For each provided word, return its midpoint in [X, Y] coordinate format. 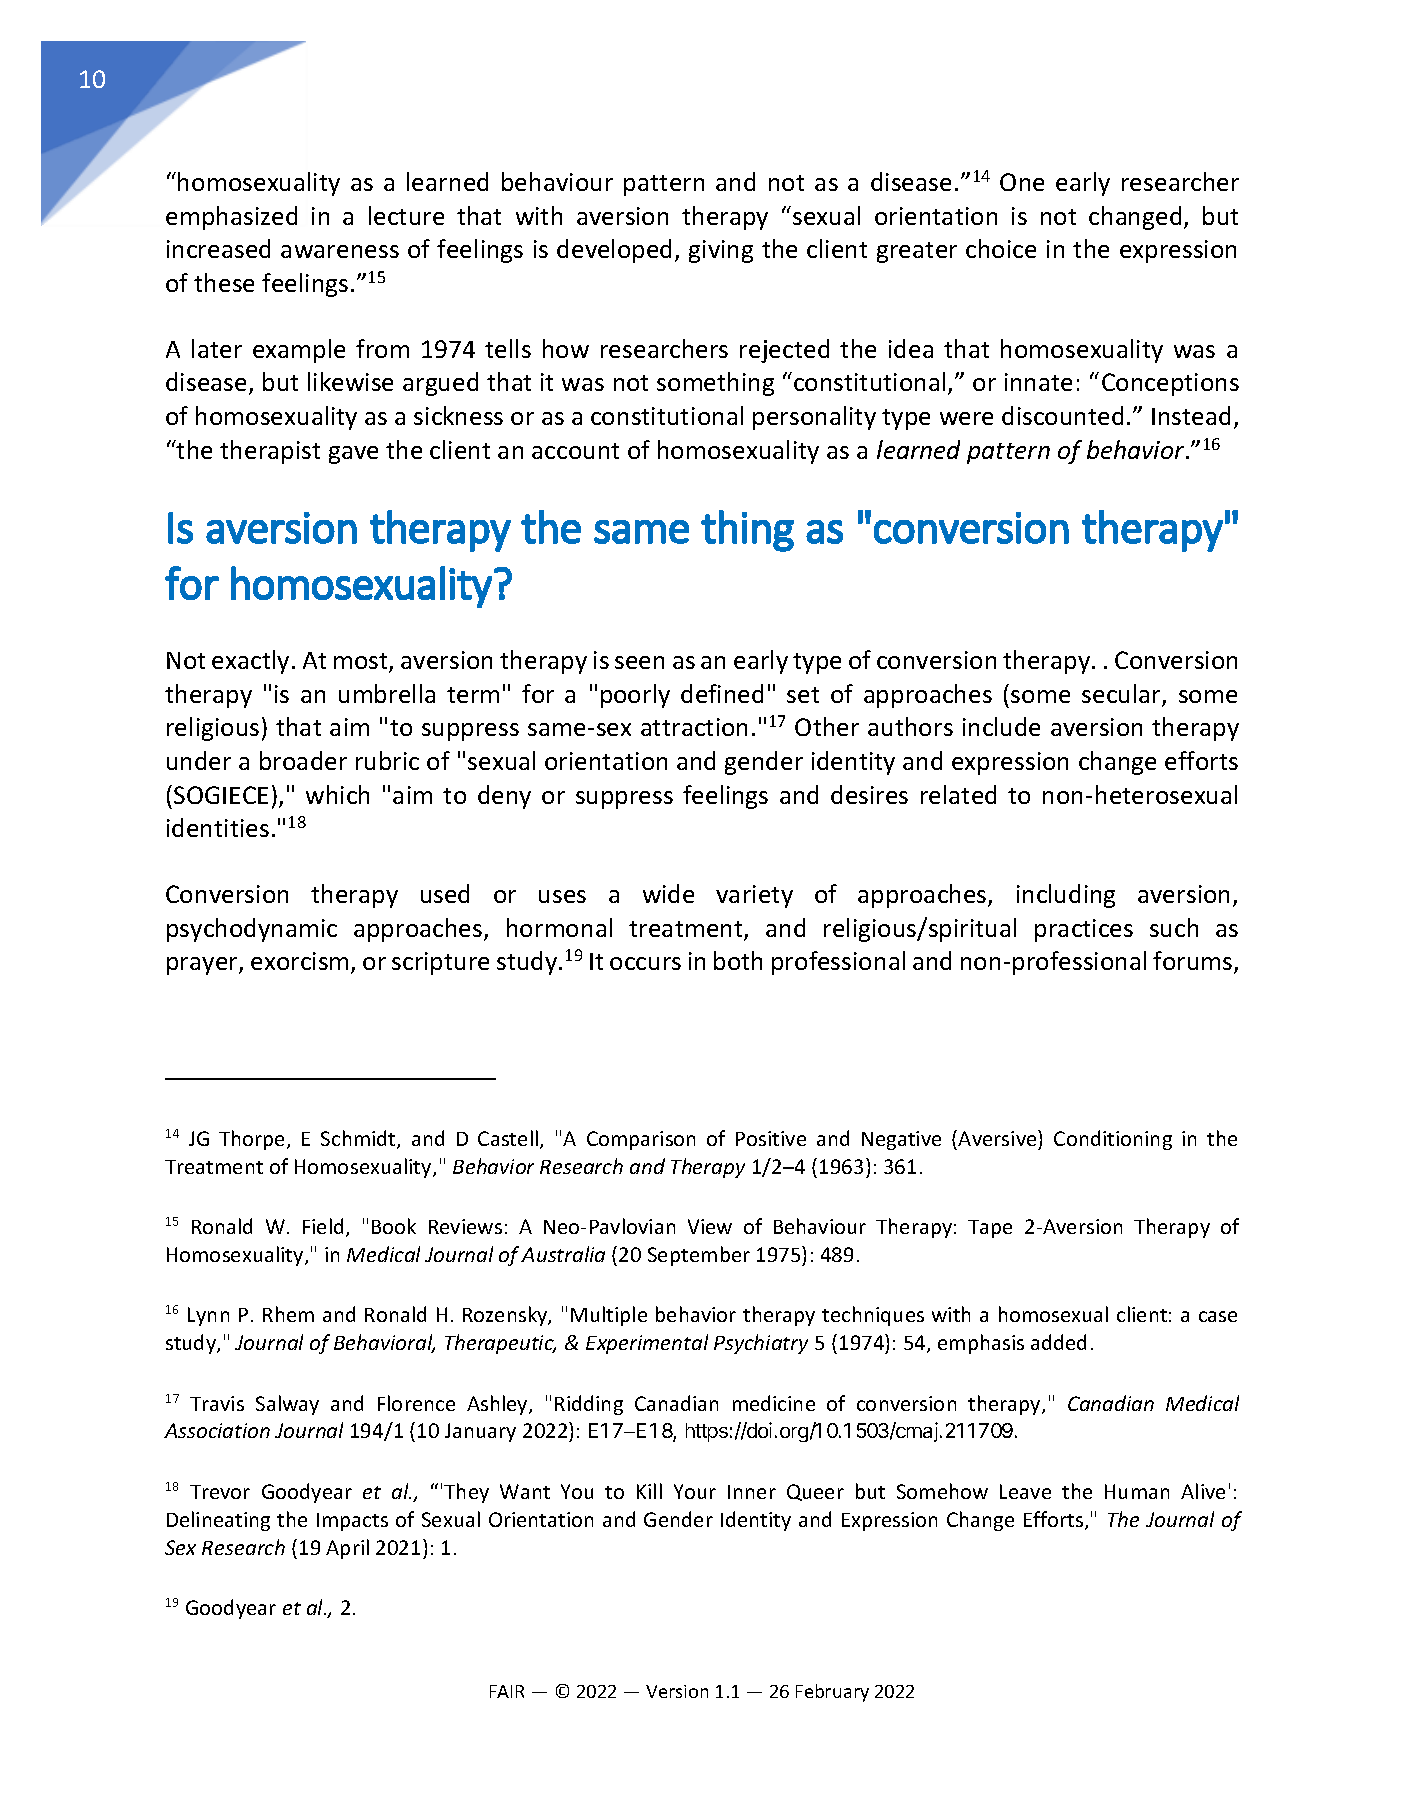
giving [721, 251]
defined [722, 693]
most [362, 662]
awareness [340, 251]
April [347, 1549]
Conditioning [1113, 1140]
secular [1122, 695]
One [1022, 182]
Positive [771, 1138]
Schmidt [359, 1139]
